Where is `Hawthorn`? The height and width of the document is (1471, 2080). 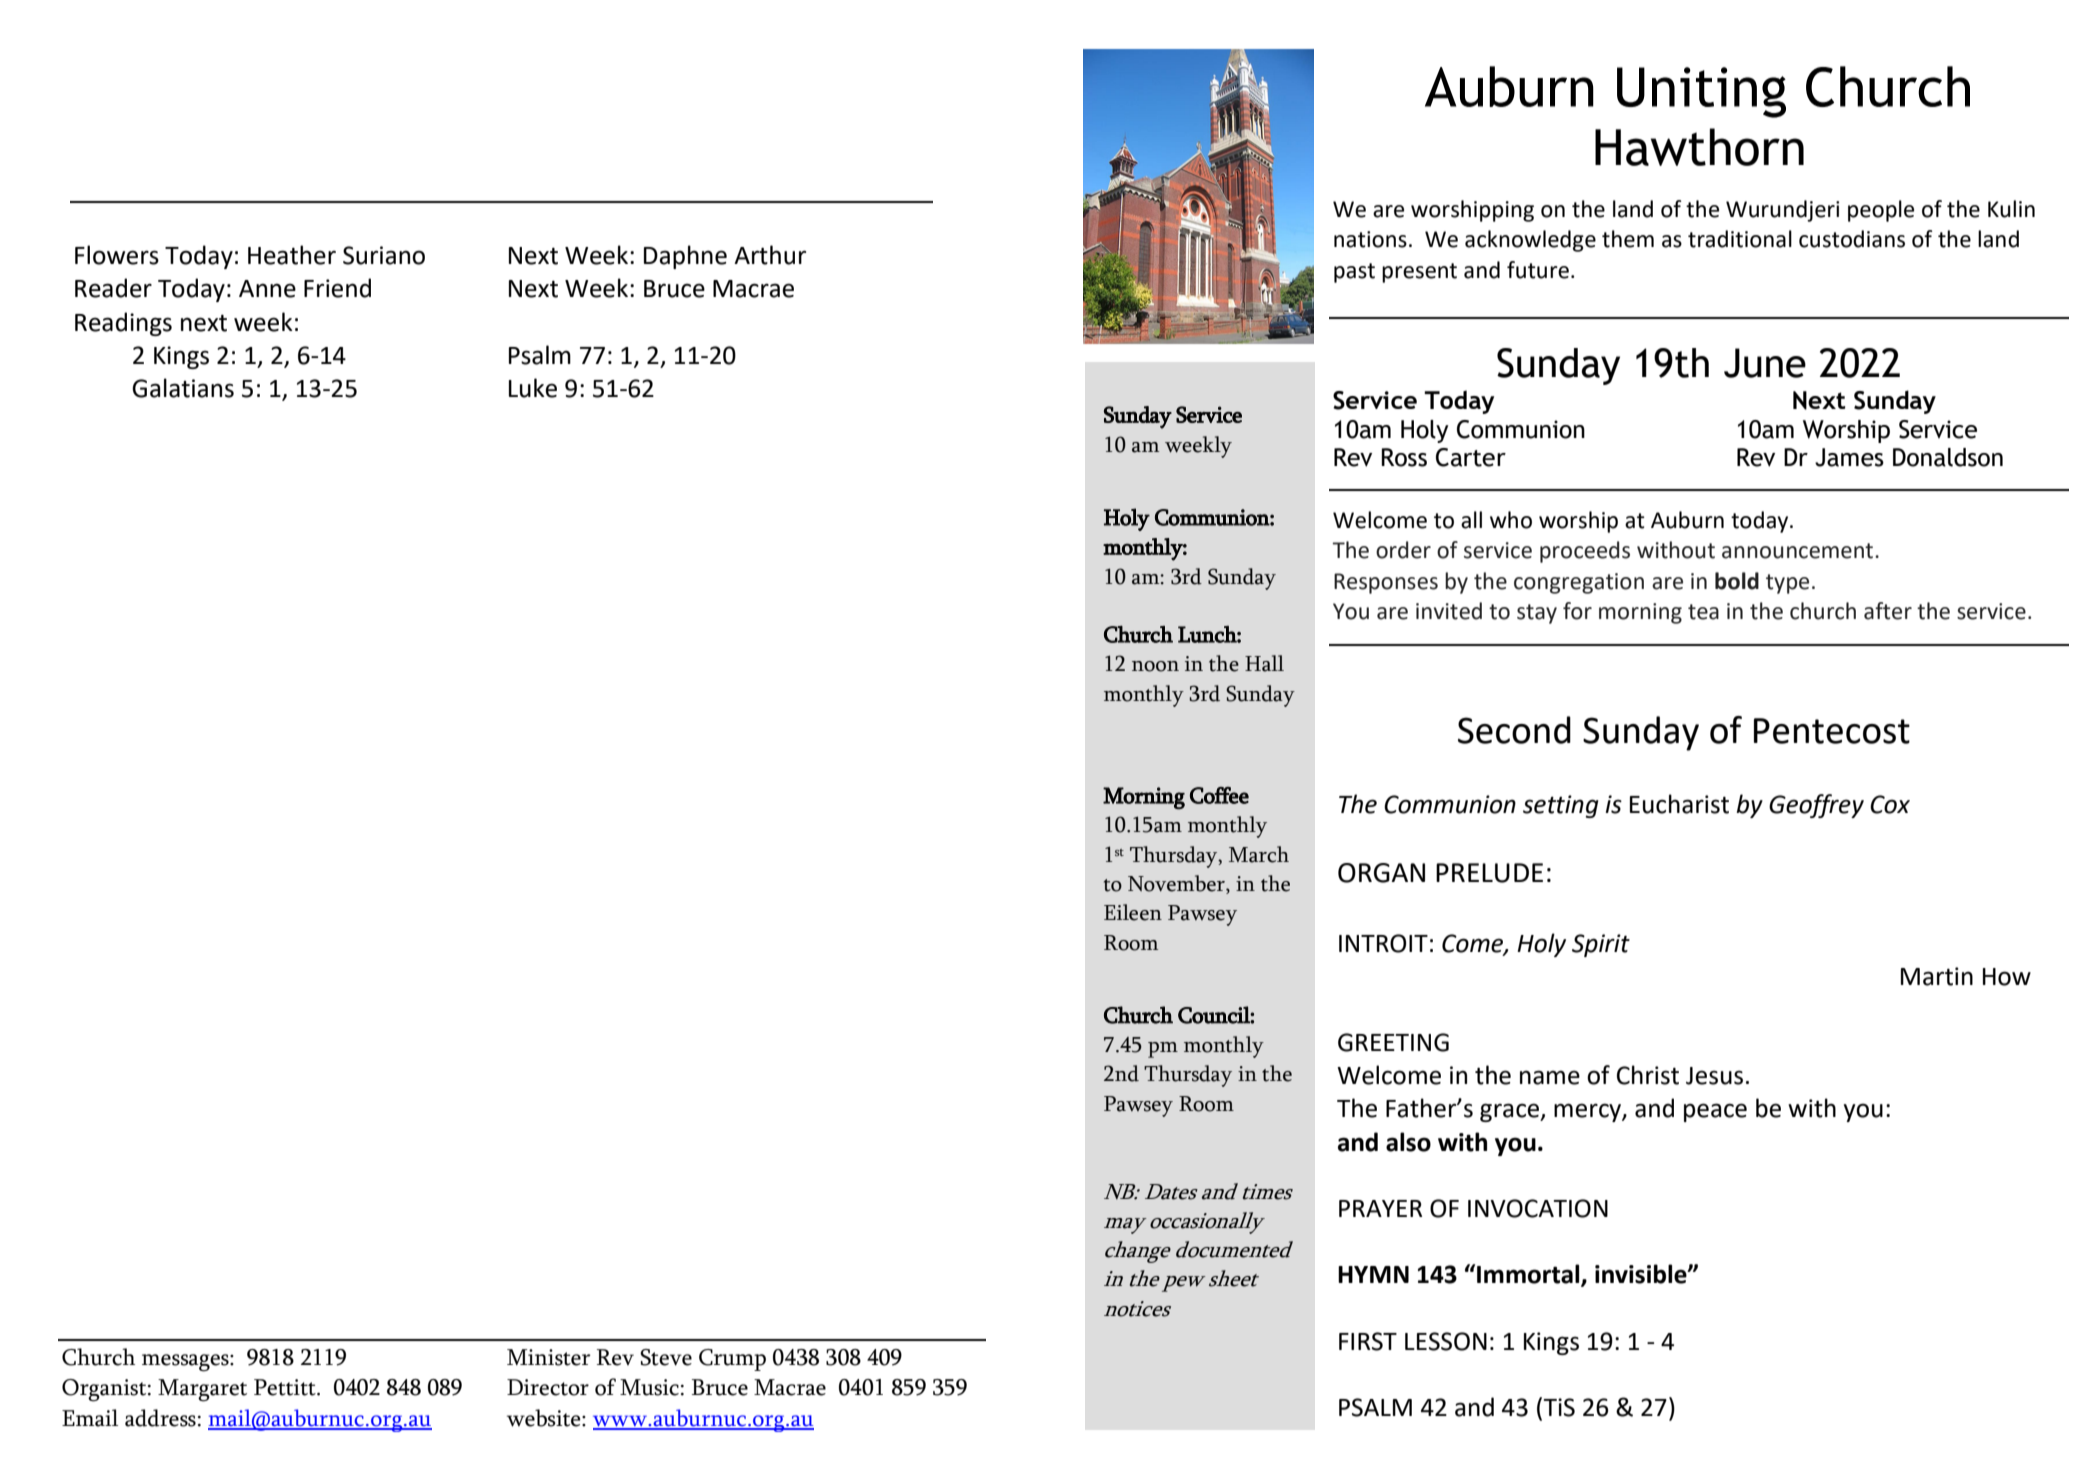 Hawthorn is located at coordinates (1699, 147).
